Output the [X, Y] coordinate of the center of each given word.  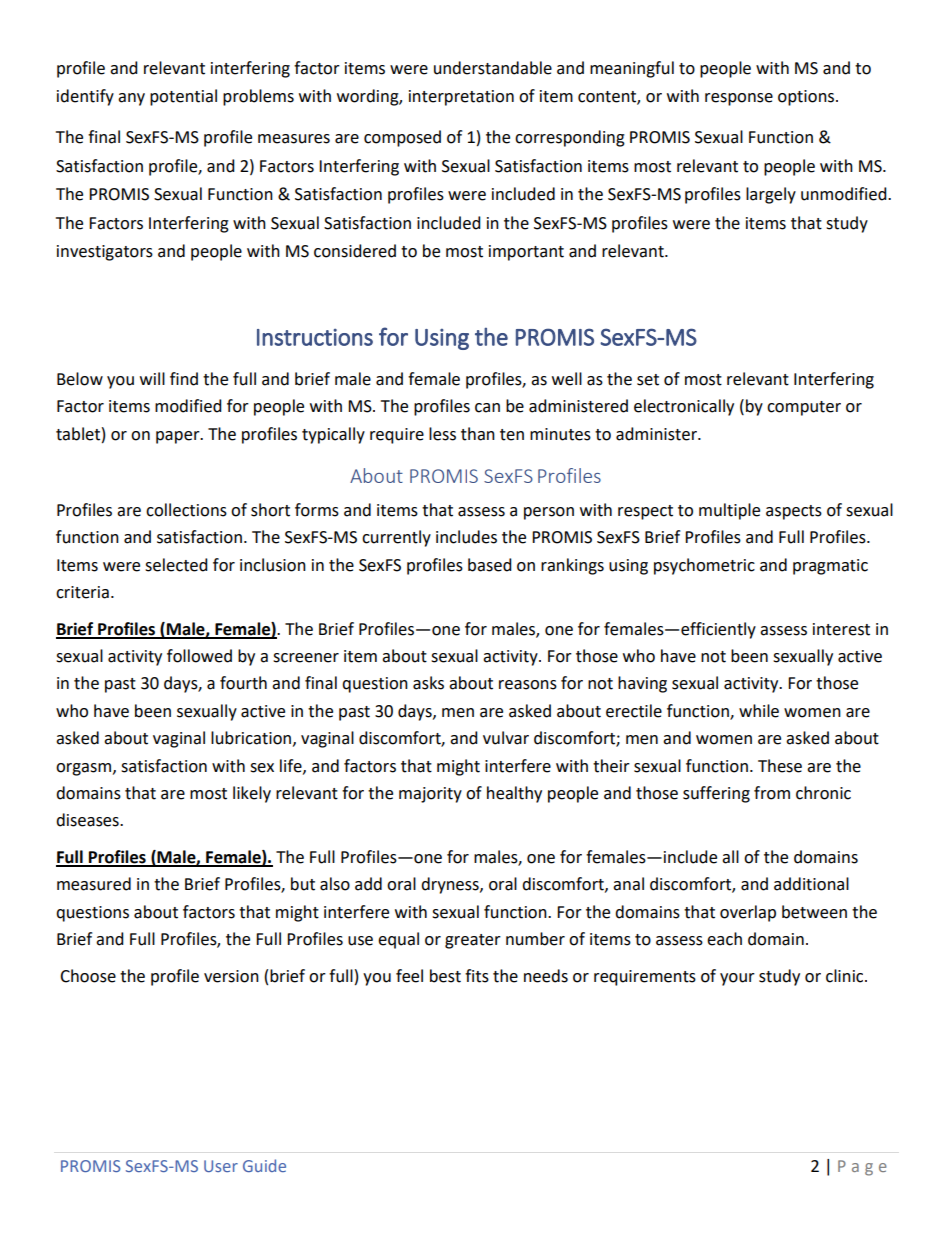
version [231, 976]
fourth [243, 683]
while [759, 711]
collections [186, 510]
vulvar [506, 738]
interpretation [461, 98]
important [526, 253]
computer [804, 408]
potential [183, 97]
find [184, 379]
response [739, 99]
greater [473, 941]
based [490, 565]
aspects [794, 512]
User [221, 1166]
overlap [748, 913]
